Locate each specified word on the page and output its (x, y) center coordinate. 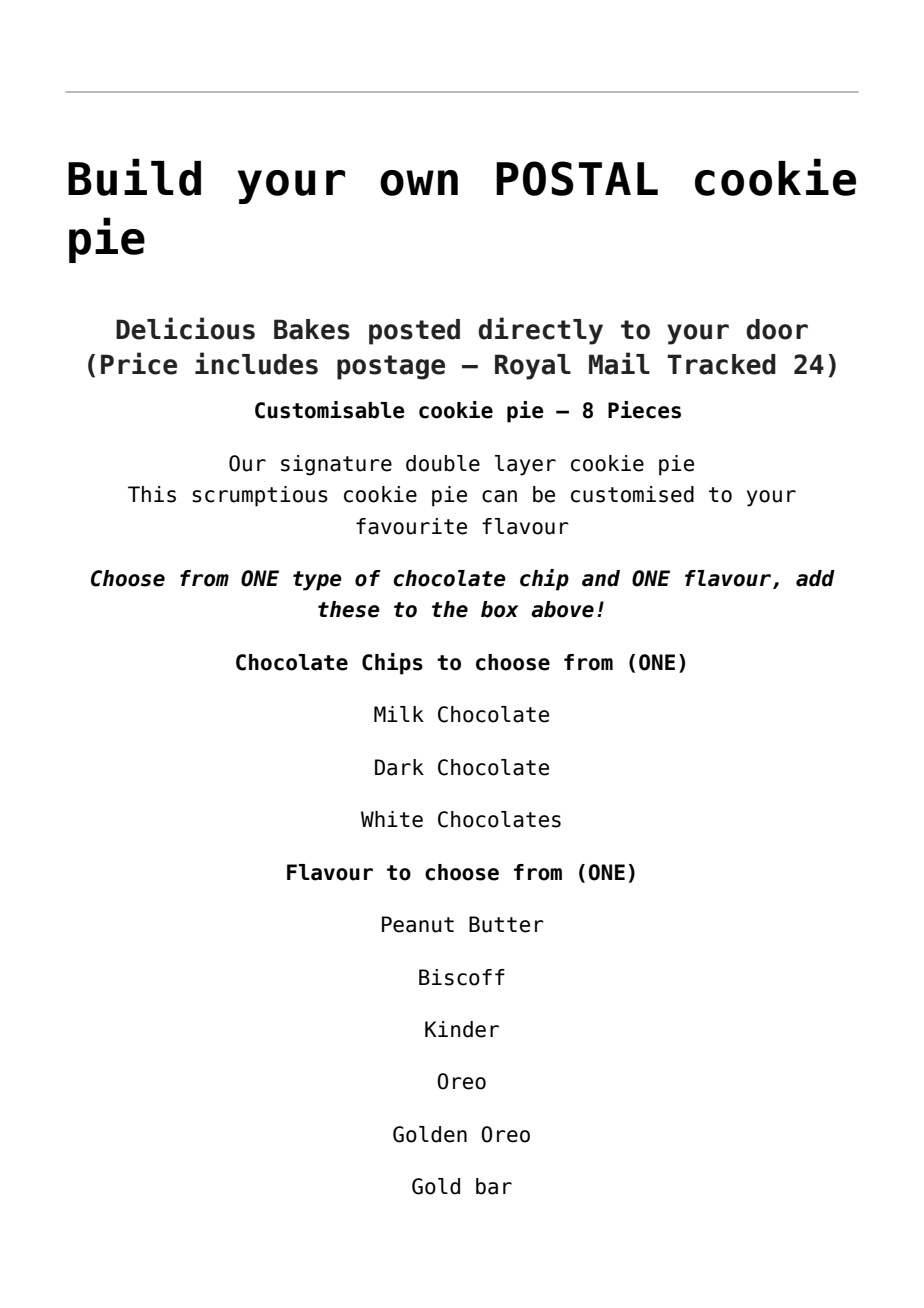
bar (494, 1186)
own (419, 183)
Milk (399, 714)
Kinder (462, 1029)
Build (134, 177)
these (349, 609)
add (815, 578)
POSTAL (577, 178)
